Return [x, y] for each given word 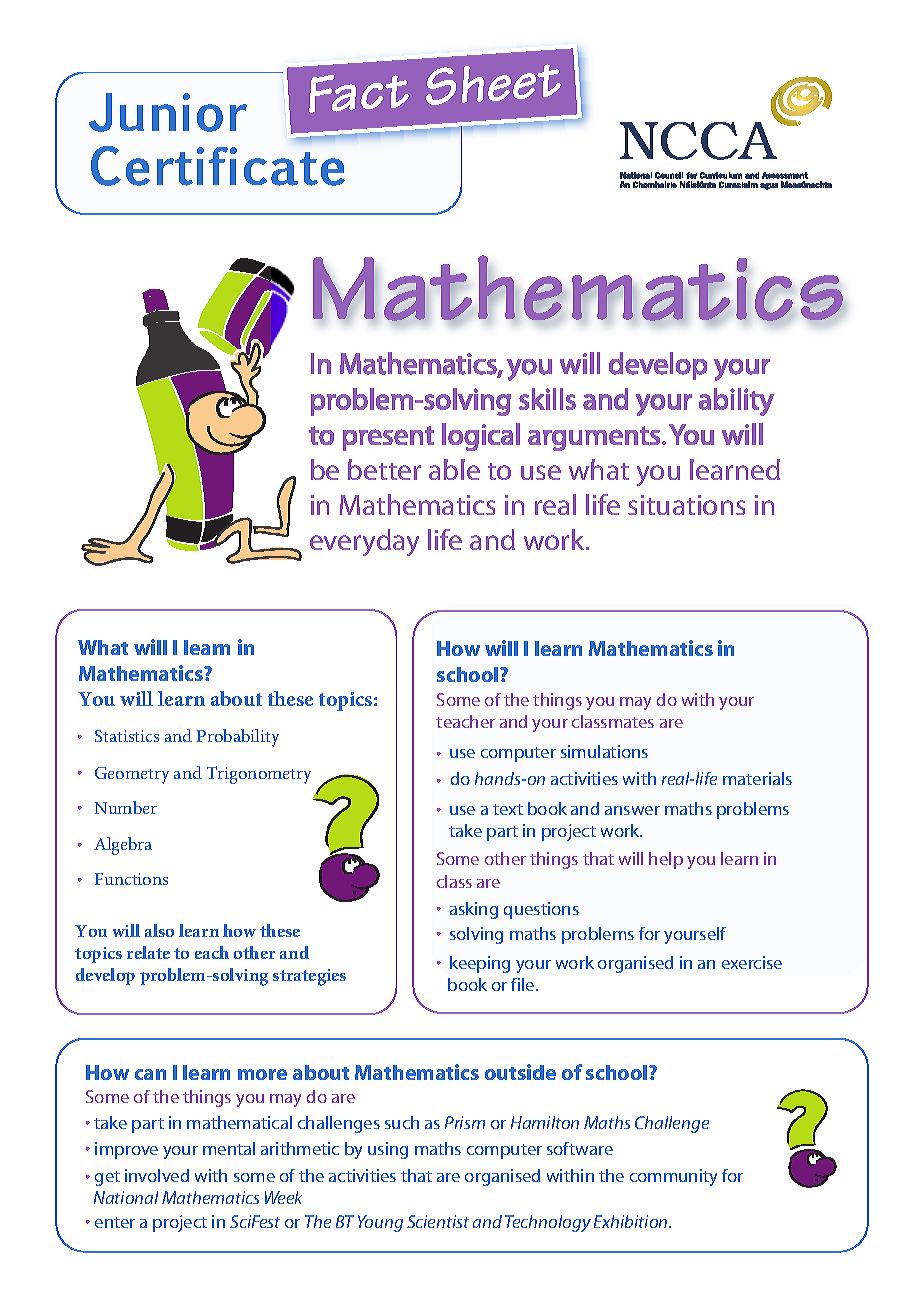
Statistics [127, 736]
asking [474, 910]
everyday [364, 542]
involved [157, 1175]
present [388, 438]
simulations [604, 751]
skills [547, 399]
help [666, 860]
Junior [168, 112]
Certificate [218, 166]
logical [481, 437]
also [159, 930]
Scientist [438, 1221]
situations [686, 505]
